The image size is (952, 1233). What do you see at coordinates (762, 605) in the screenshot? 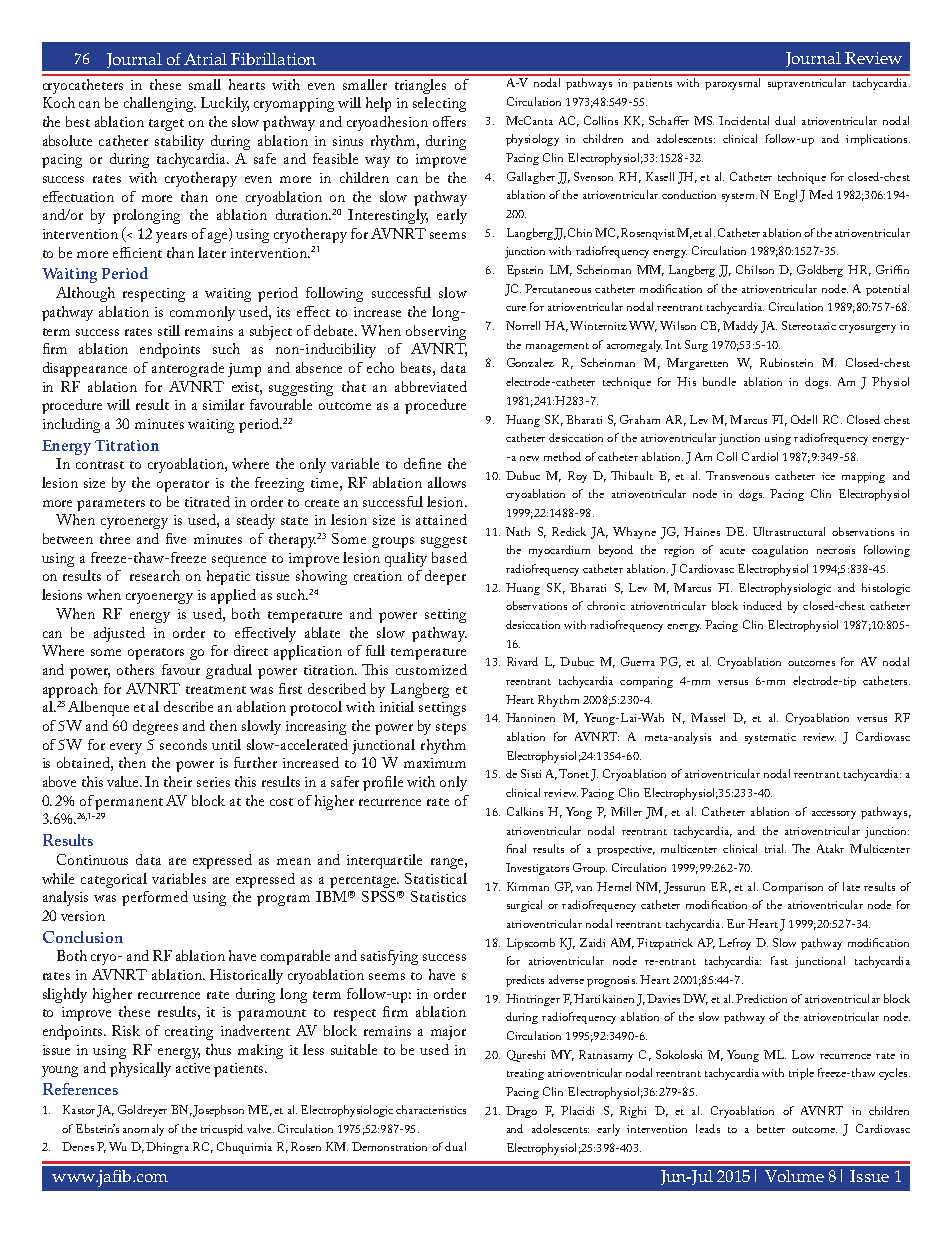
I see `induced` at bounding box center [762, 605].
